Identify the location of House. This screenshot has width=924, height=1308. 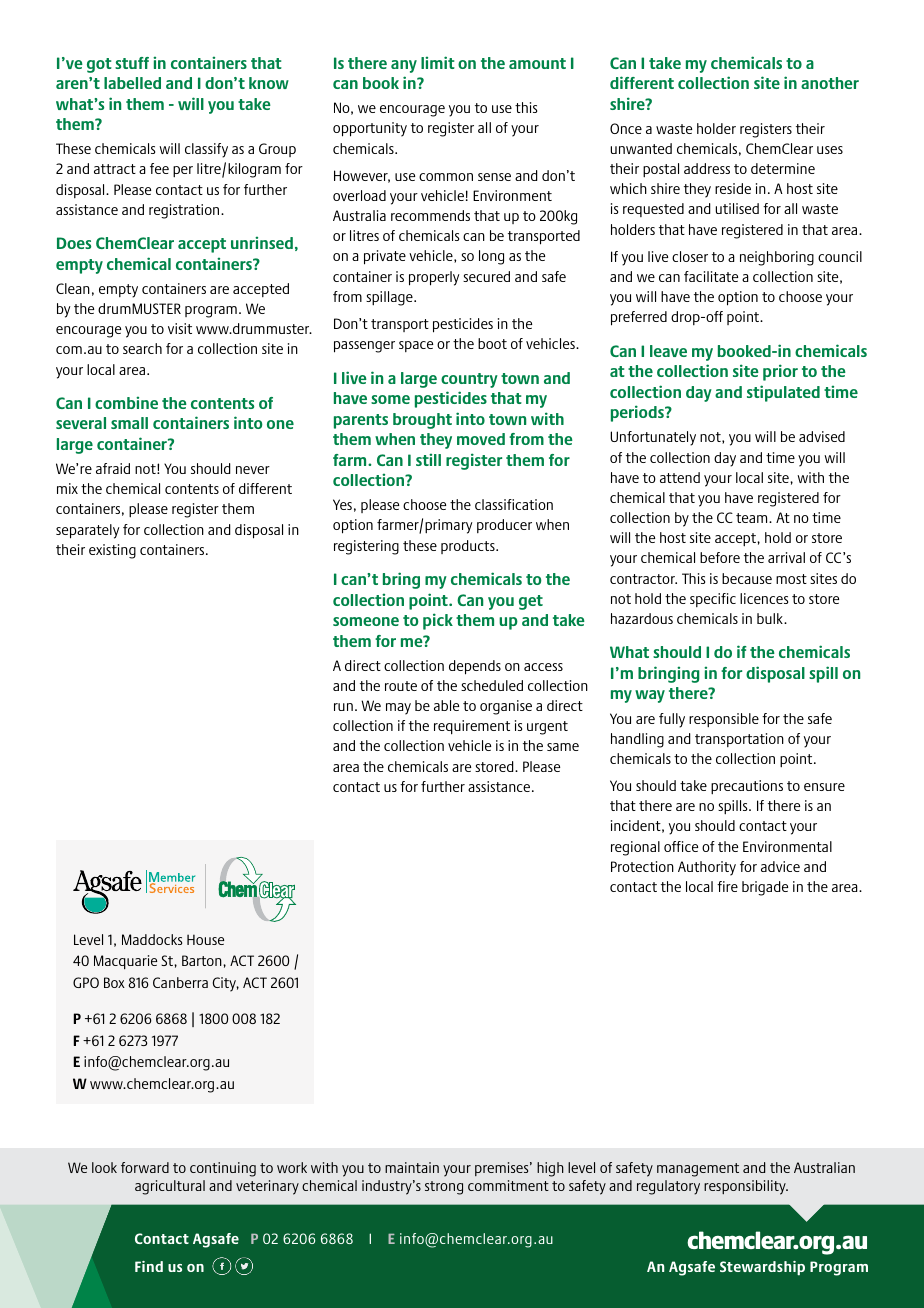
(205, 939).
